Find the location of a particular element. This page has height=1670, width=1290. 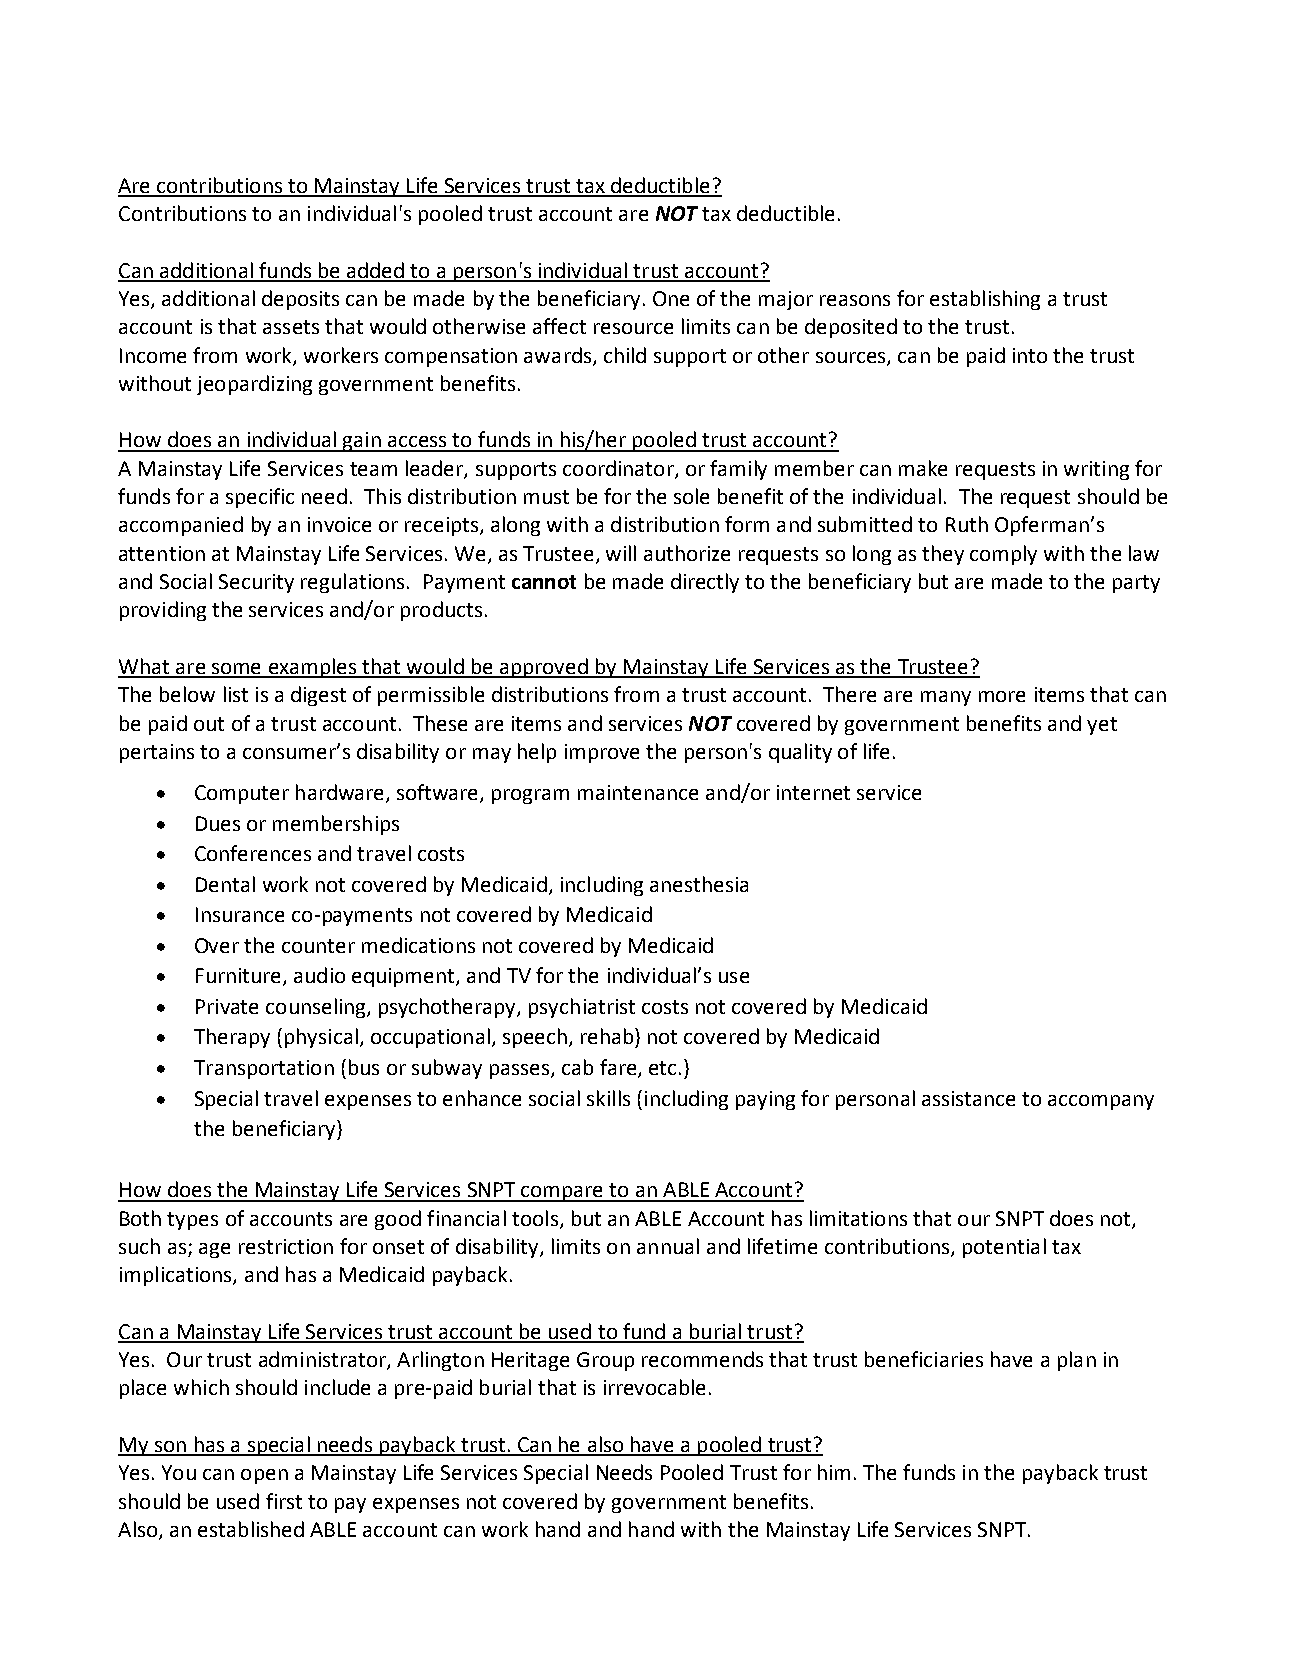

him is located at coordinates (834, 1472).
